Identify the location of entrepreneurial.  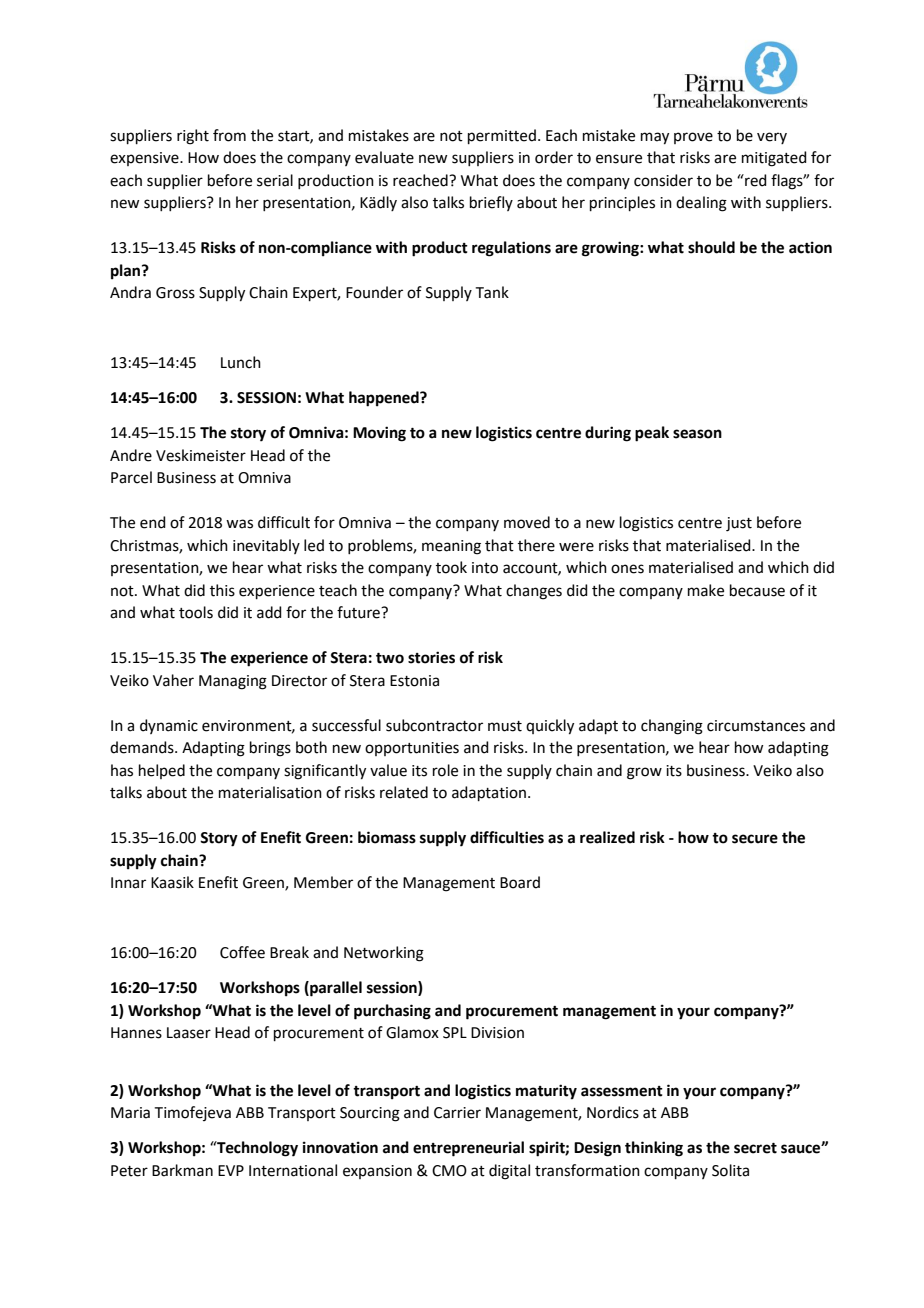
(468, 1149).
